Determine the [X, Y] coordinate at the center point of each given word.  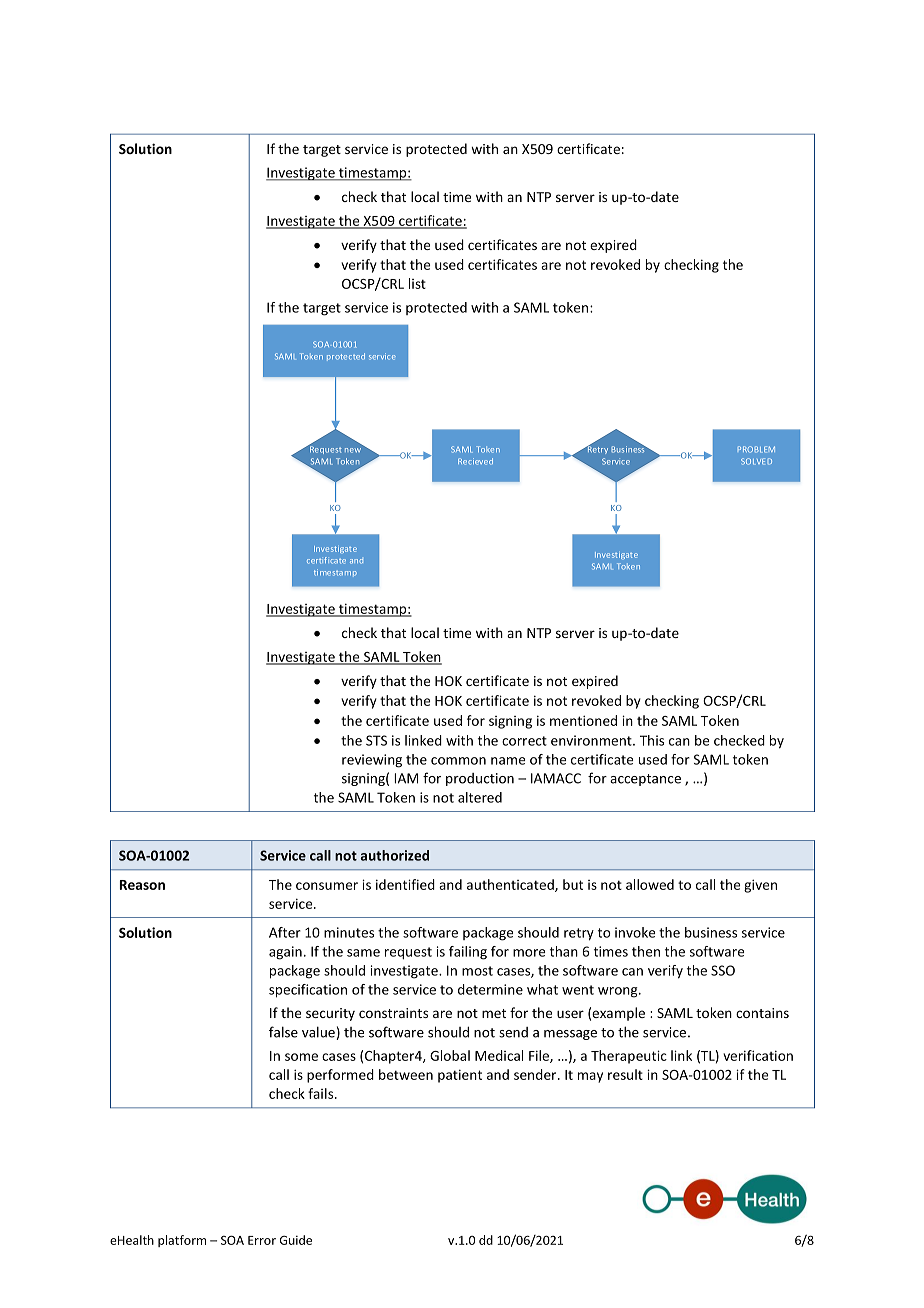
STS [376, 740]
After [285, 932]
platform [182, 1241]
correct [524, 741]
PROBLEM [756, 449]
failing [468, 953]
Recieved [475, 461]
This [652, 740]
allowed [650, 884]
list [417, 283]
